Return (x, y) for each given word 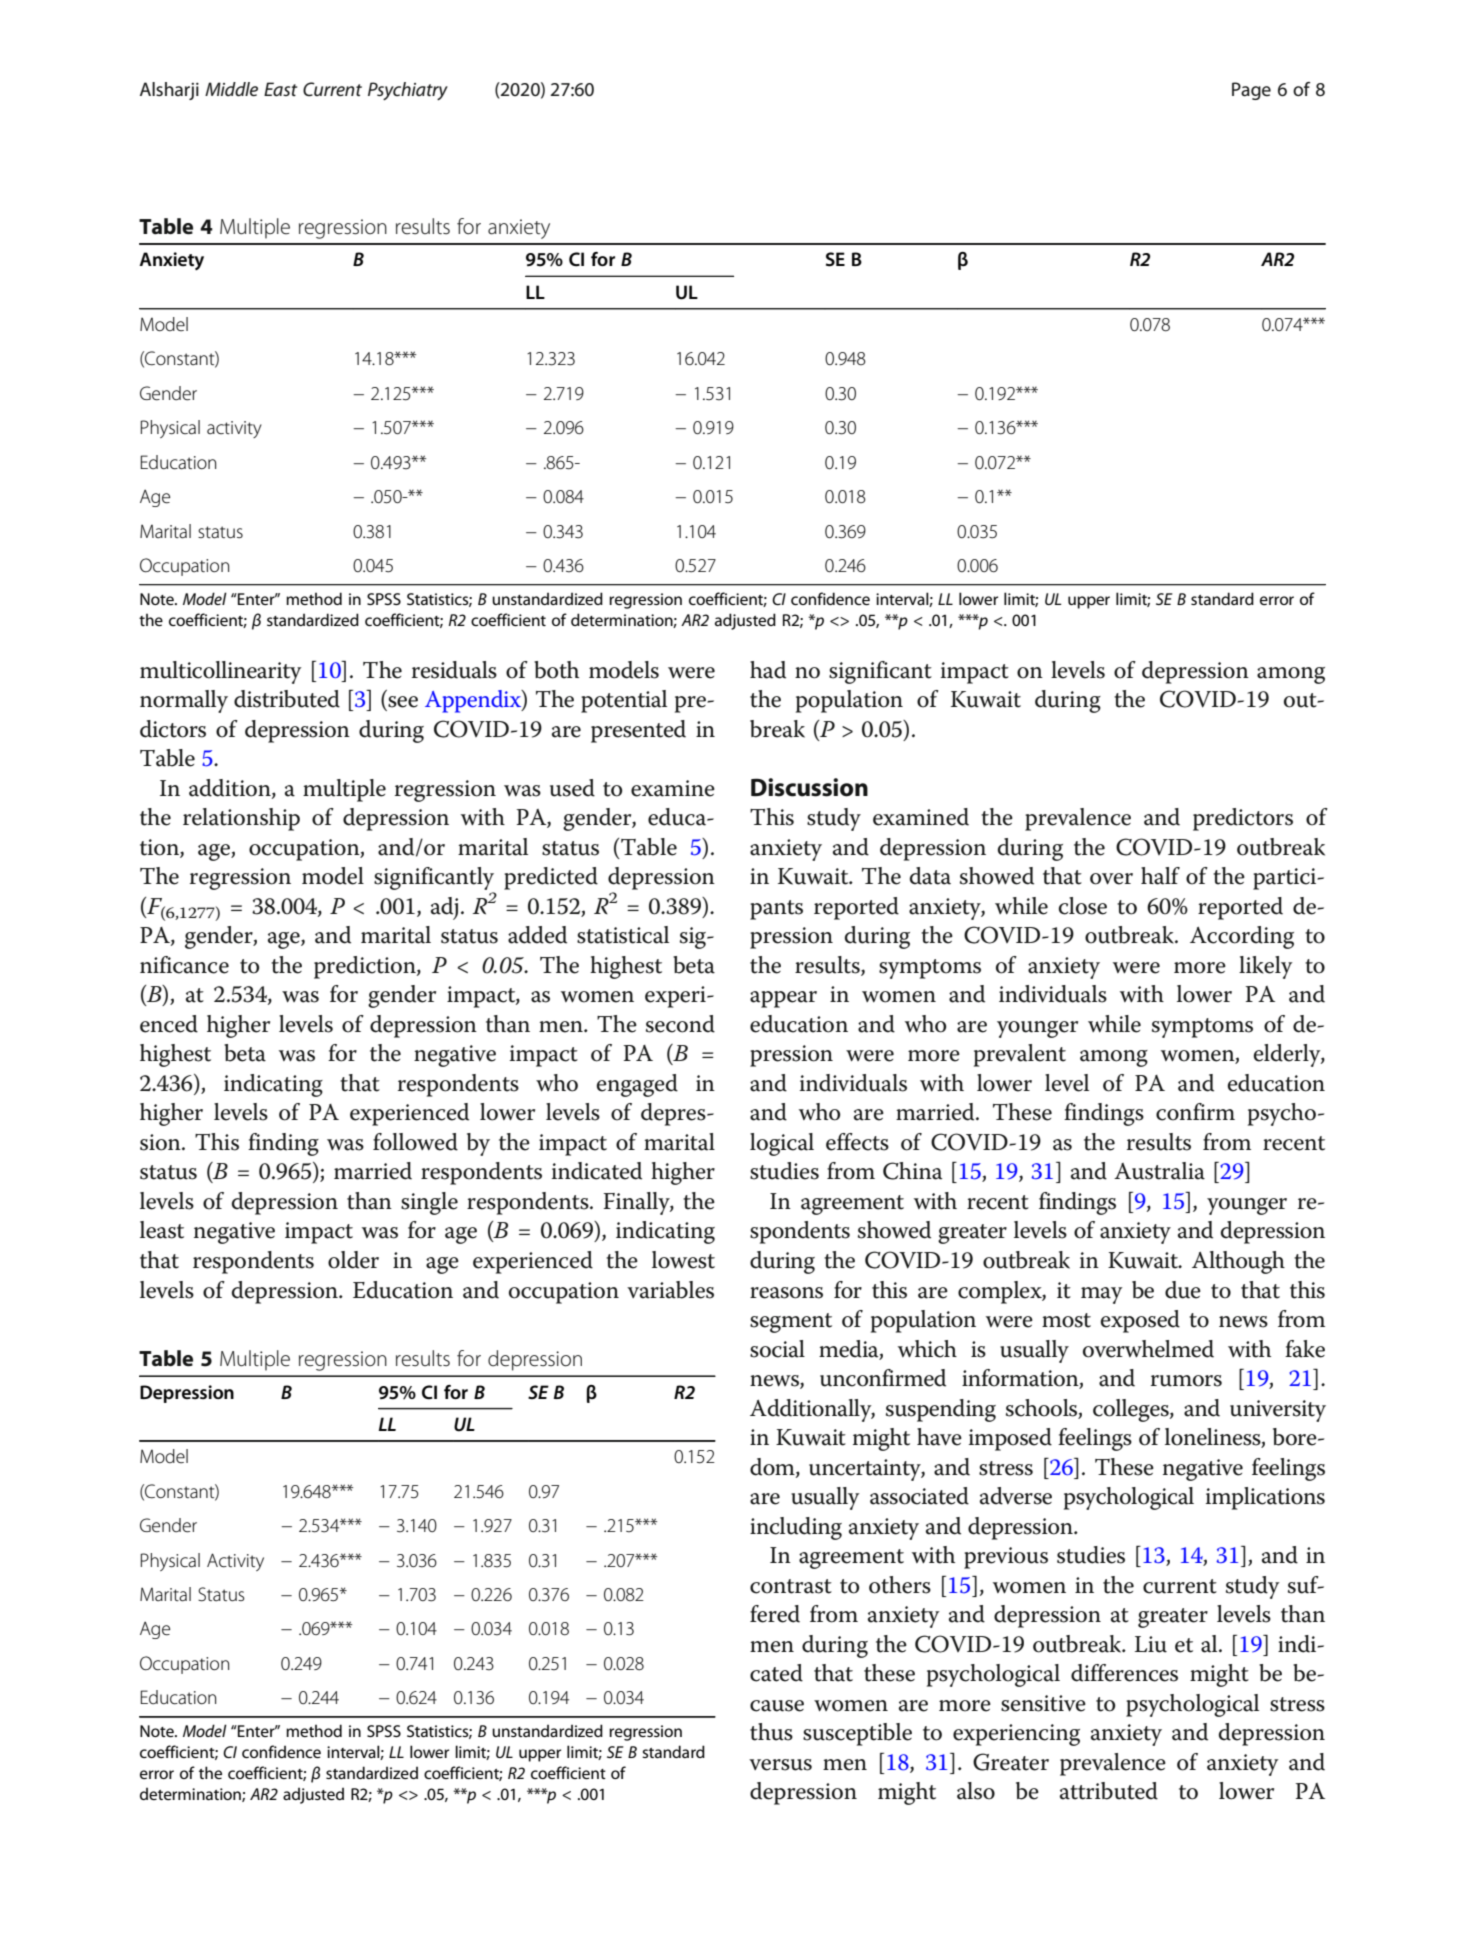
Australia (1159, 1171)
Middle (231, 89)
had (768, 670)
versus (780, 1765)
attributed (1109, 1791)
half (1160, 876)
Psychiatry (408, 91)
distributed (287, 699)
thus (771, 1732)
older (353, 1260)
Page (1251, 91)
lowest (683, 1260)
